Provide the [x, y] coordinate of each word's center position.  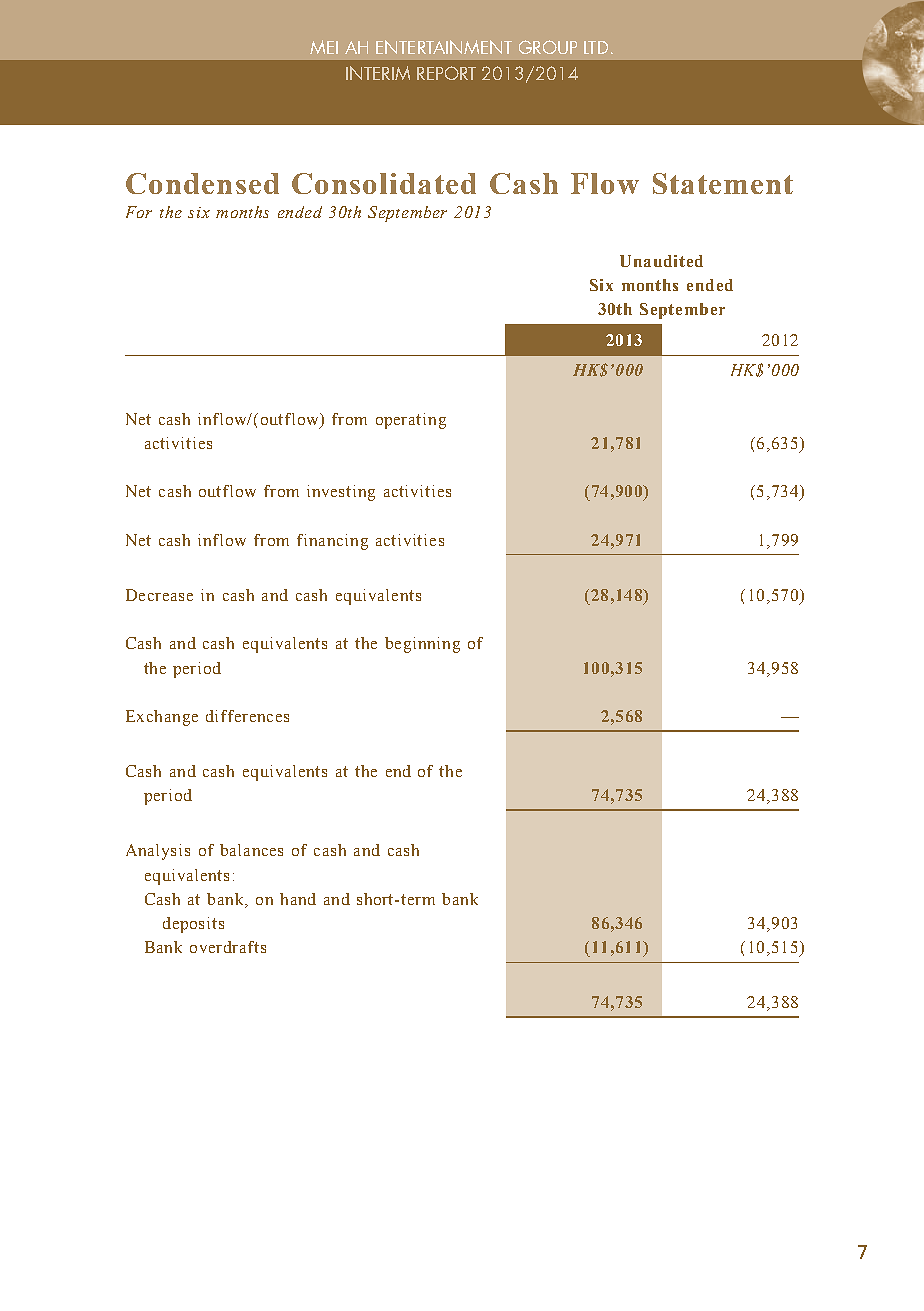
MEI [324, 47]
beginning [422, 645]
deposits [193, 925]
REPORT [446, 73]
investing [341, 493]
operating [411, 421]
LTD [596, 47]
